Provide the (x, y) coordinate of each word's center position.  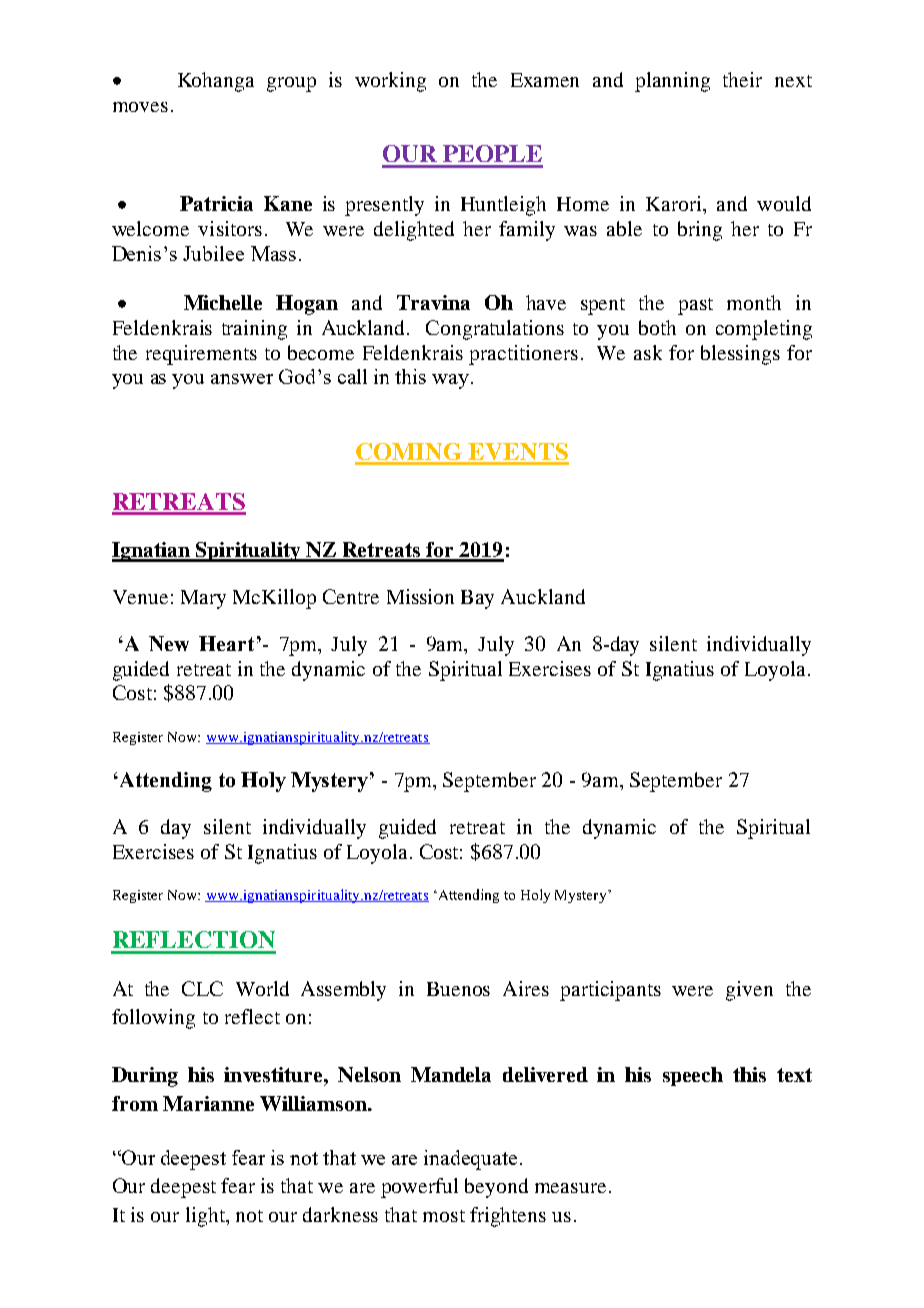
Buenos (458, 989)
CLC (202, 988)
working (390, 82)
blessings (740, 355)
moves (140, 107)
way (450, 381)
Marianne (208, 1103)
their (742, 79)
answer (242, 379)
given (749, 991)
